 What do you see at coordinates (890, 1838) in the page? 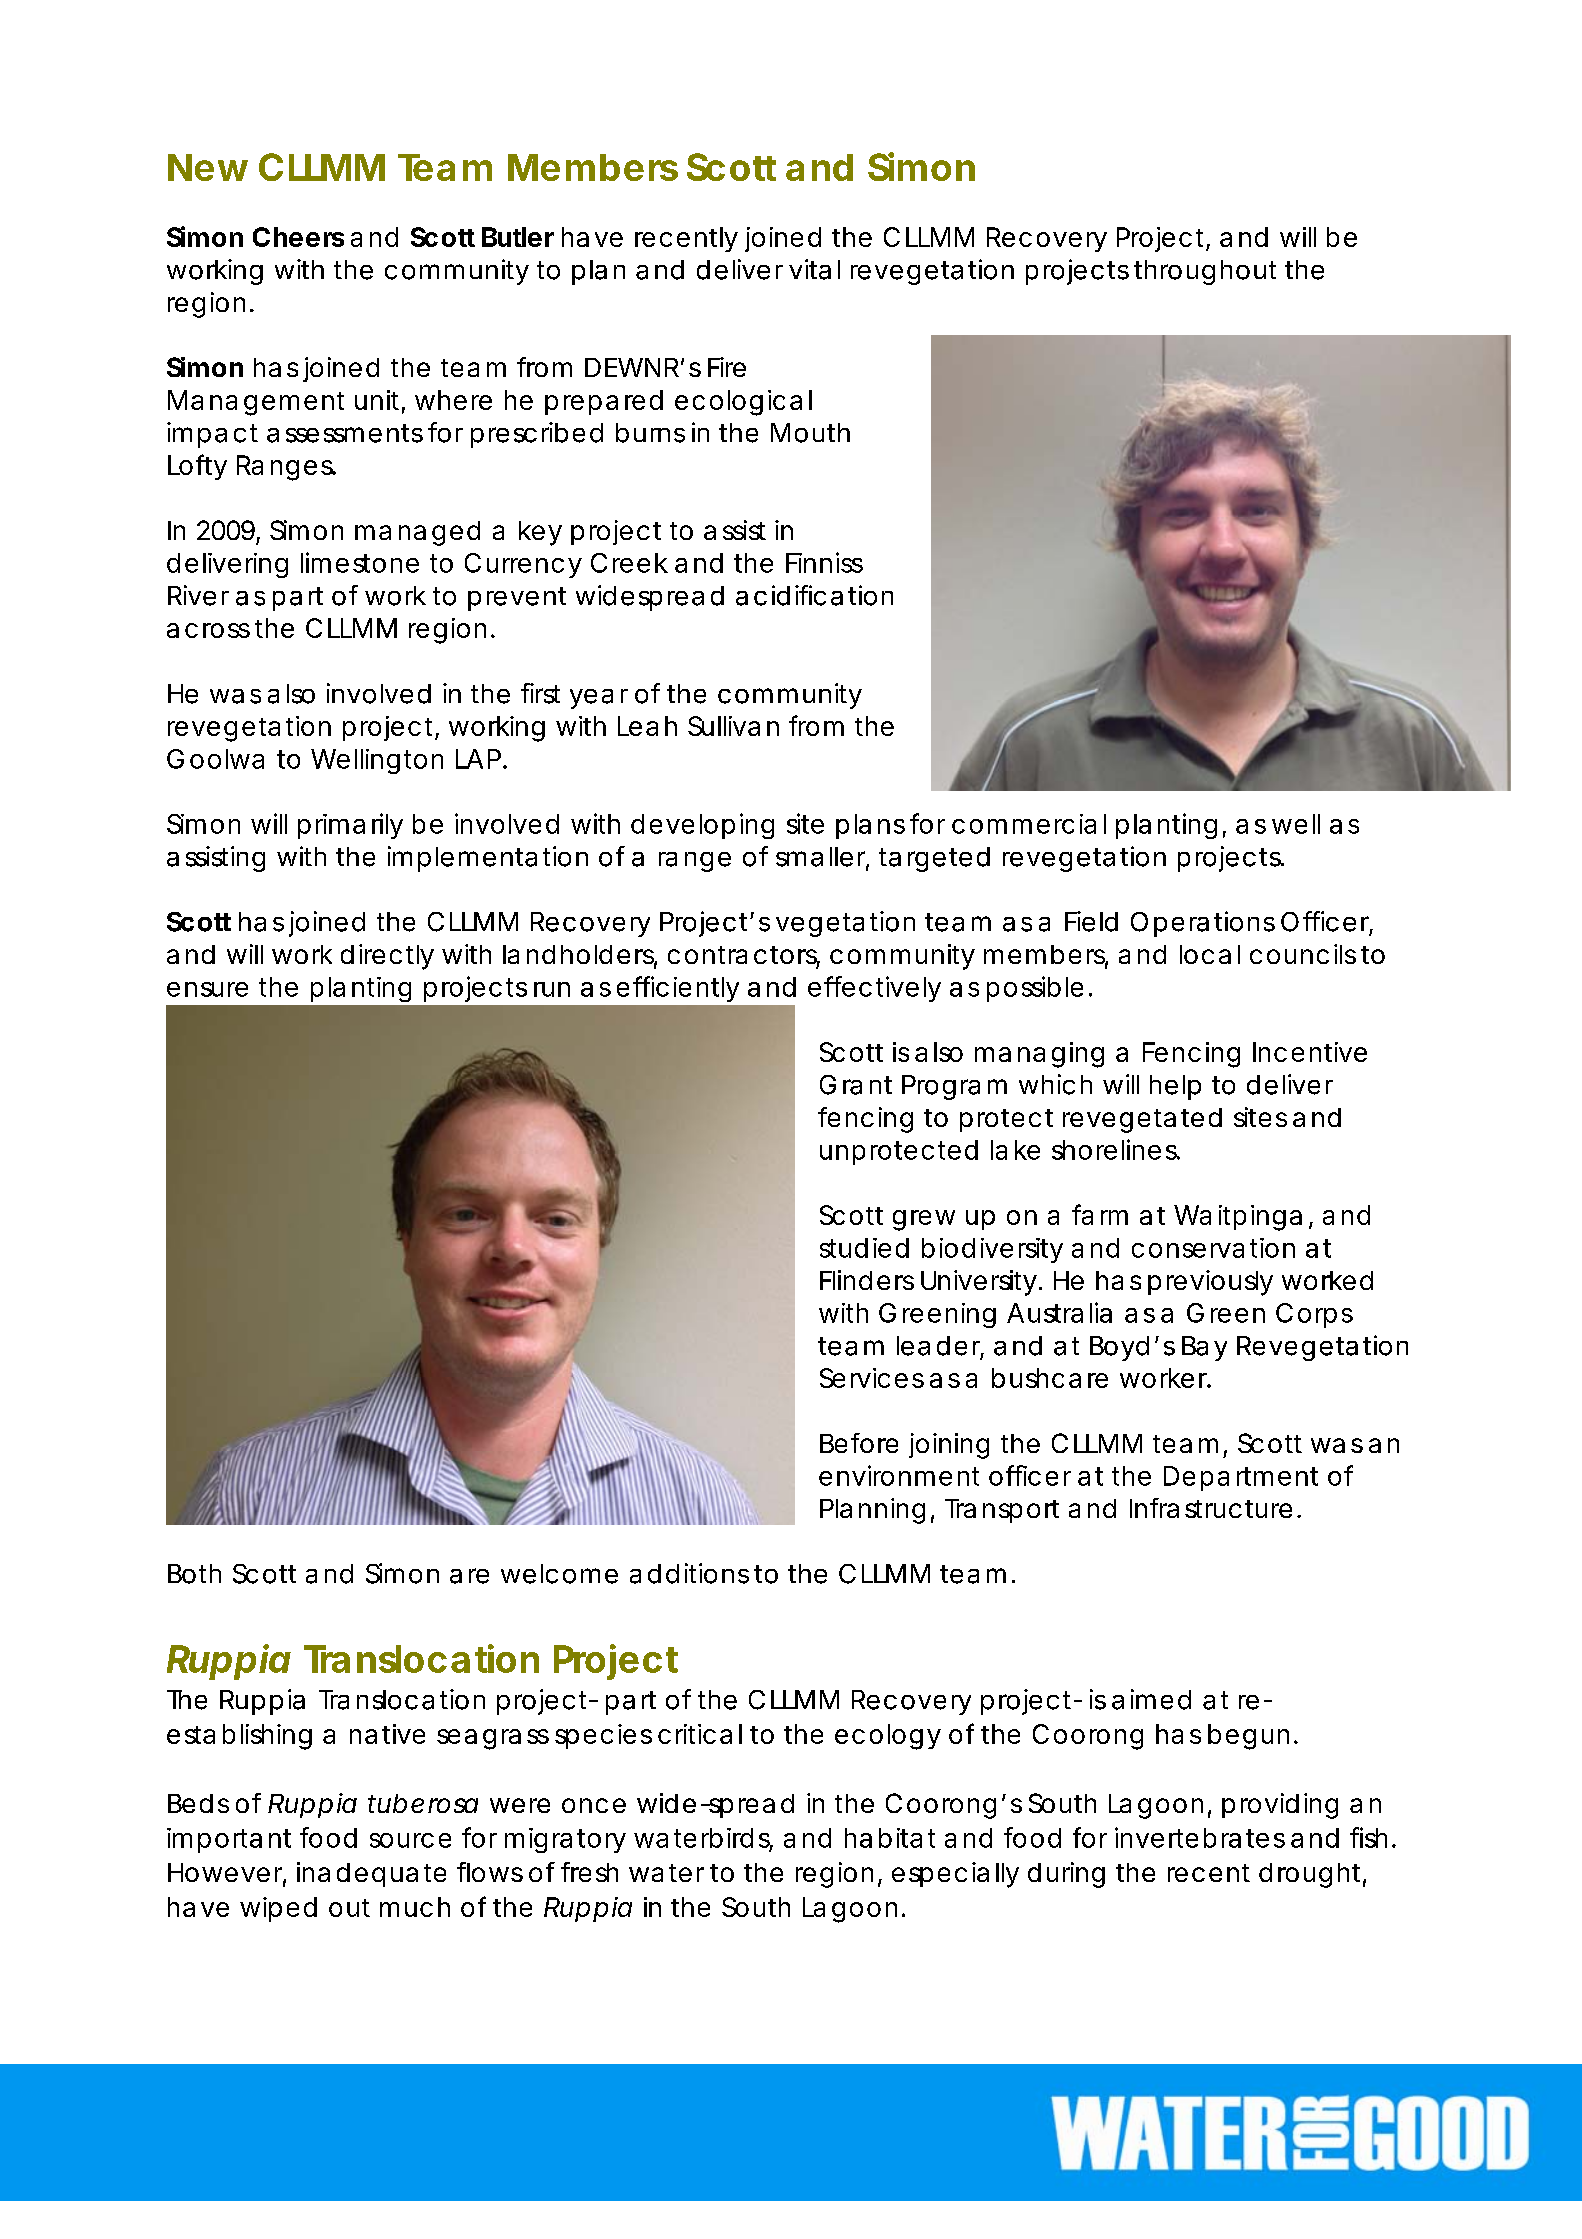
I see `habitat` at bounding box center [890, 1838].
